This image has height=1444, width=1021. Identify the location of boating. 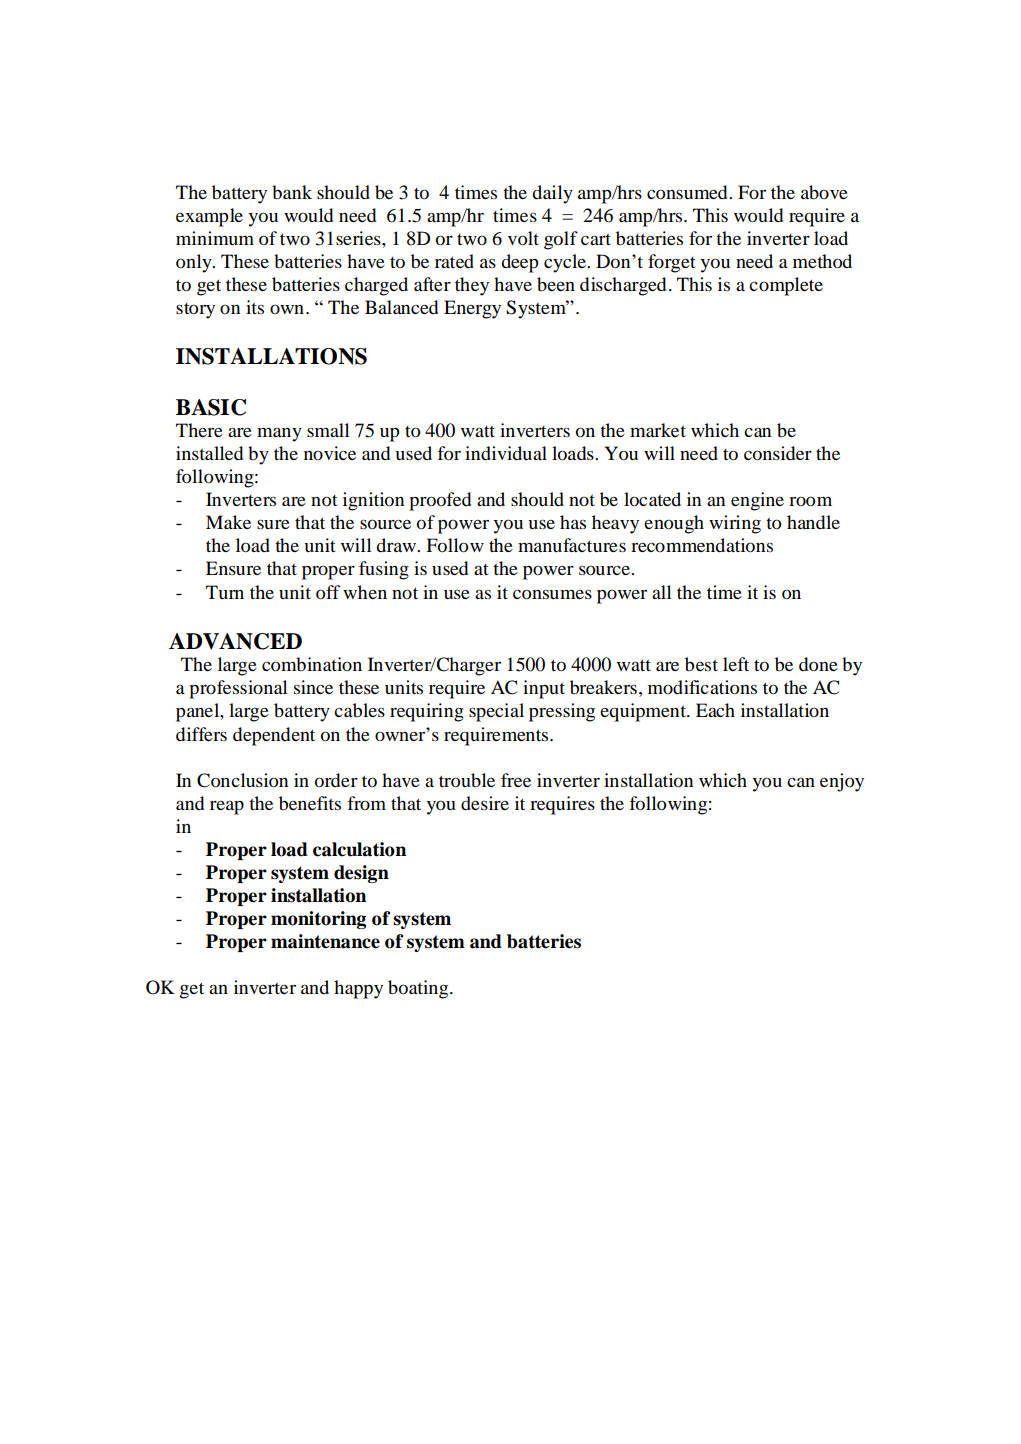
(419, 989).
